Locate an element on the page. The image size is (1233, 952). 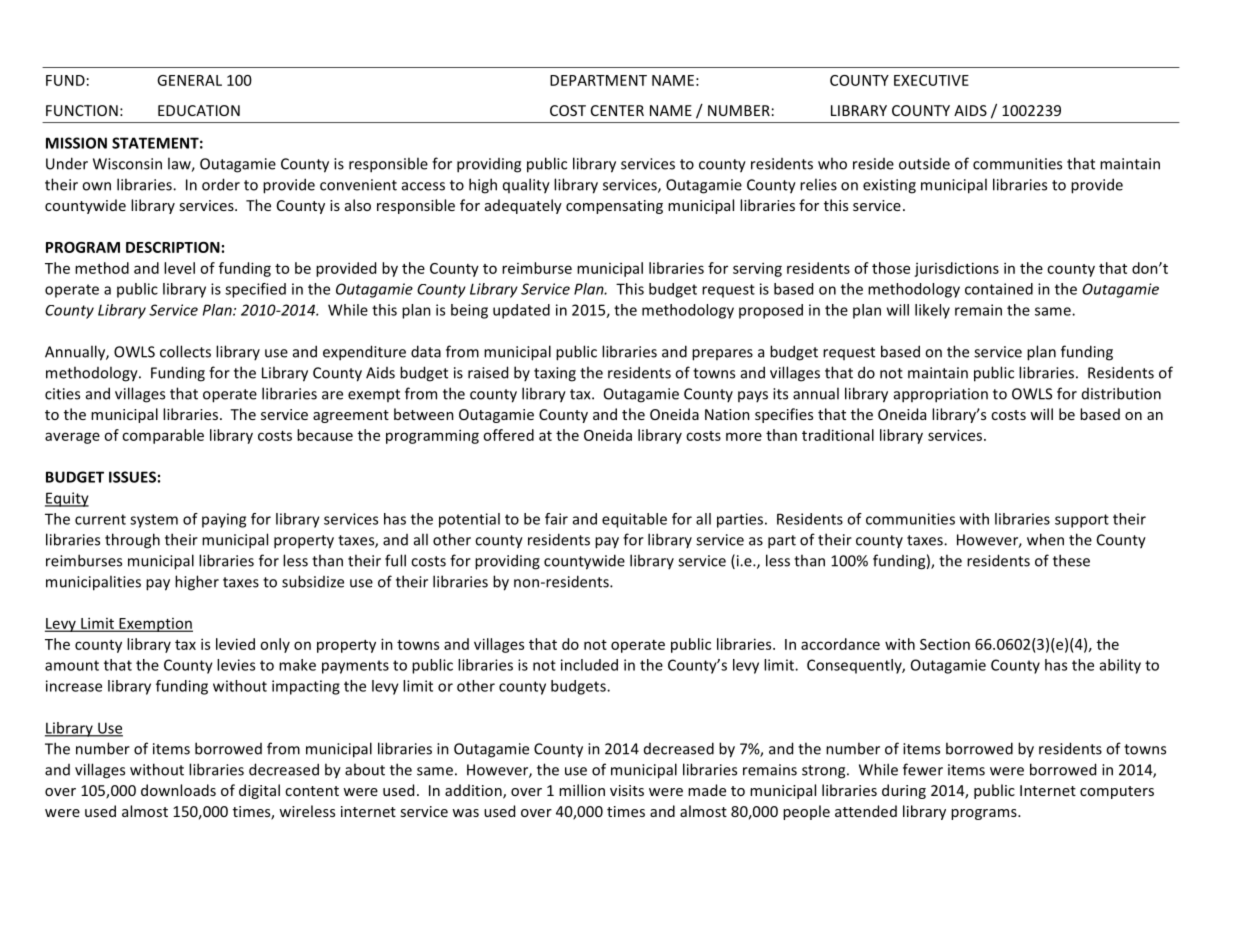
EDUCATION is located at coordinates (199, 110).
